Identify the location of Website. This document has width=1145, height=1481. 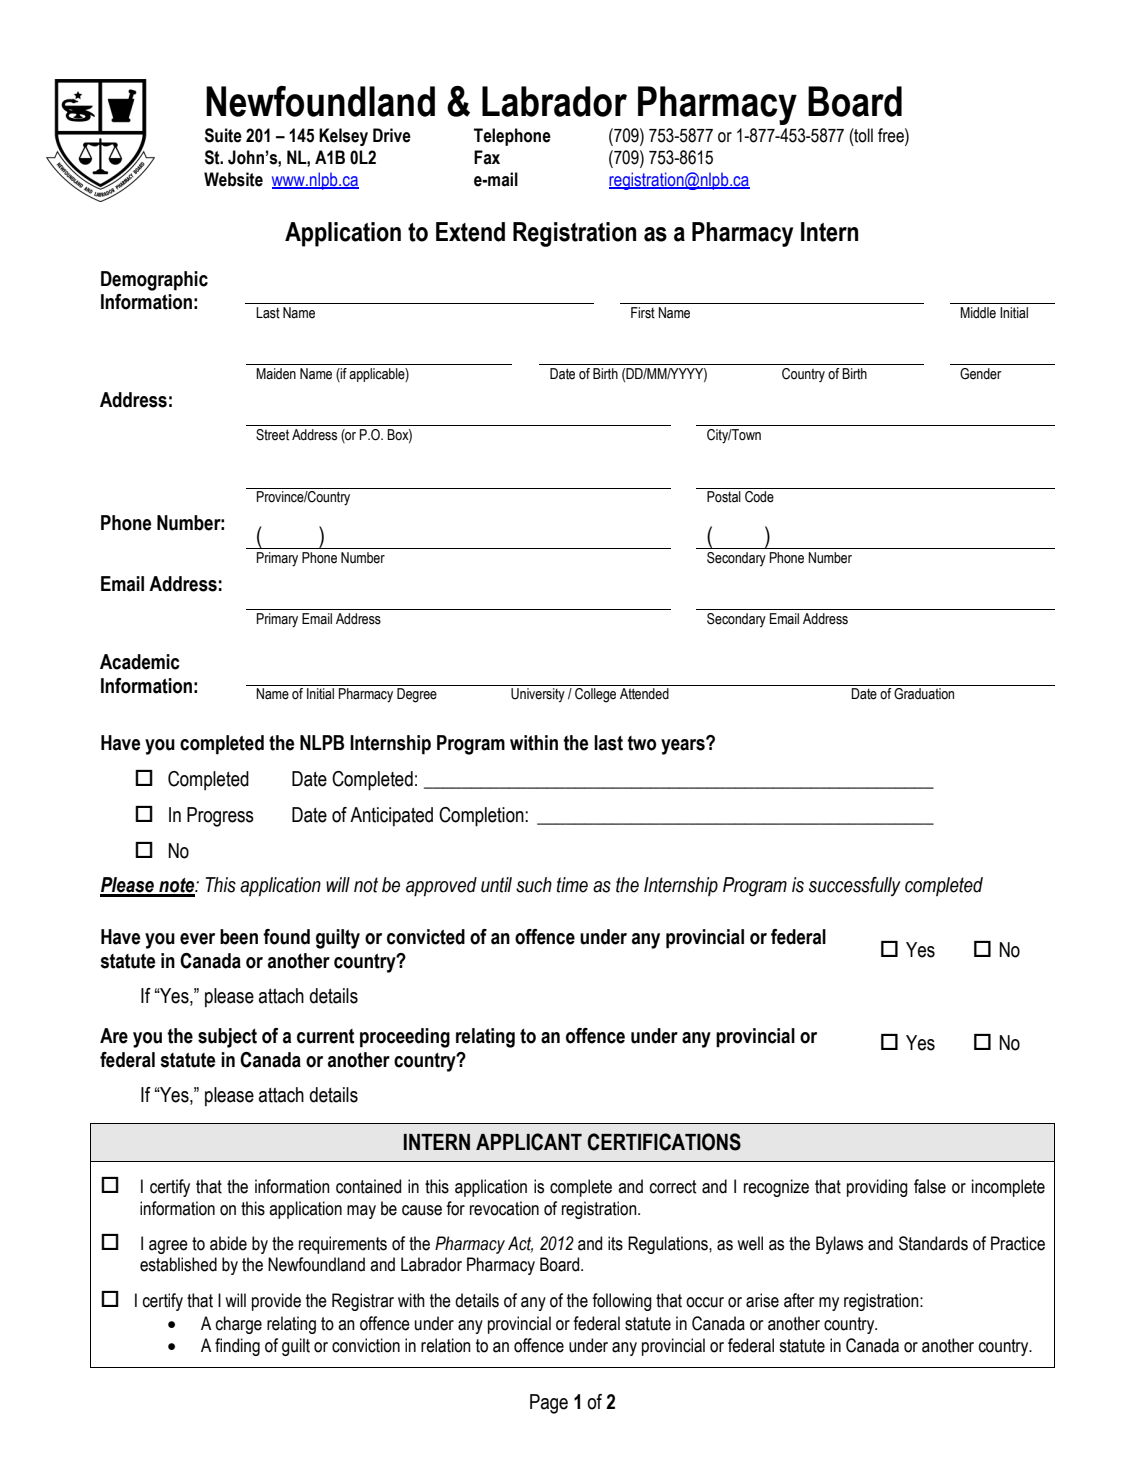
(233, 179).
